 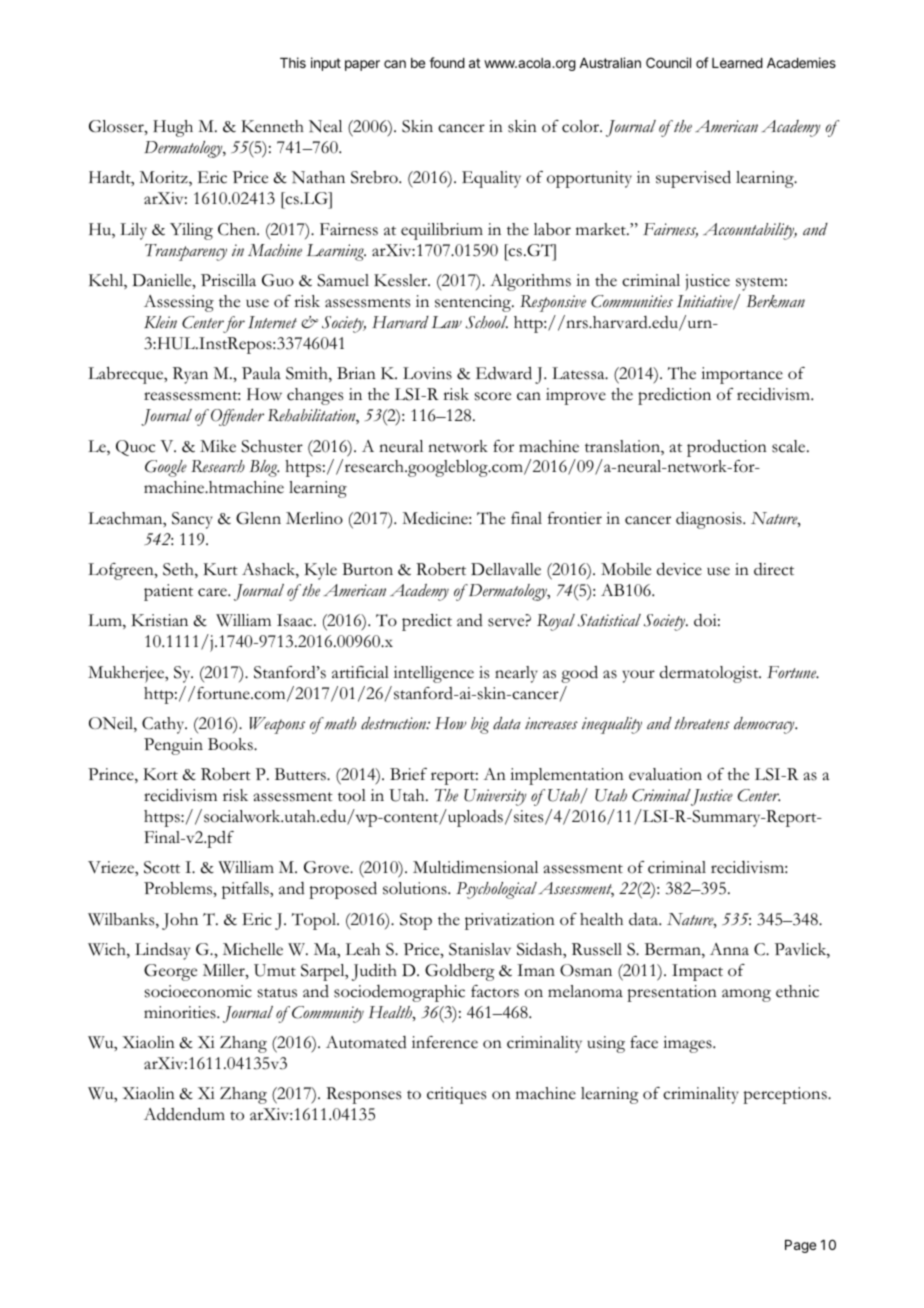 What do you see at coordinates (184, 1114) in the screenshot?
I see `Addendum` at bounding box center [184, 1114].
